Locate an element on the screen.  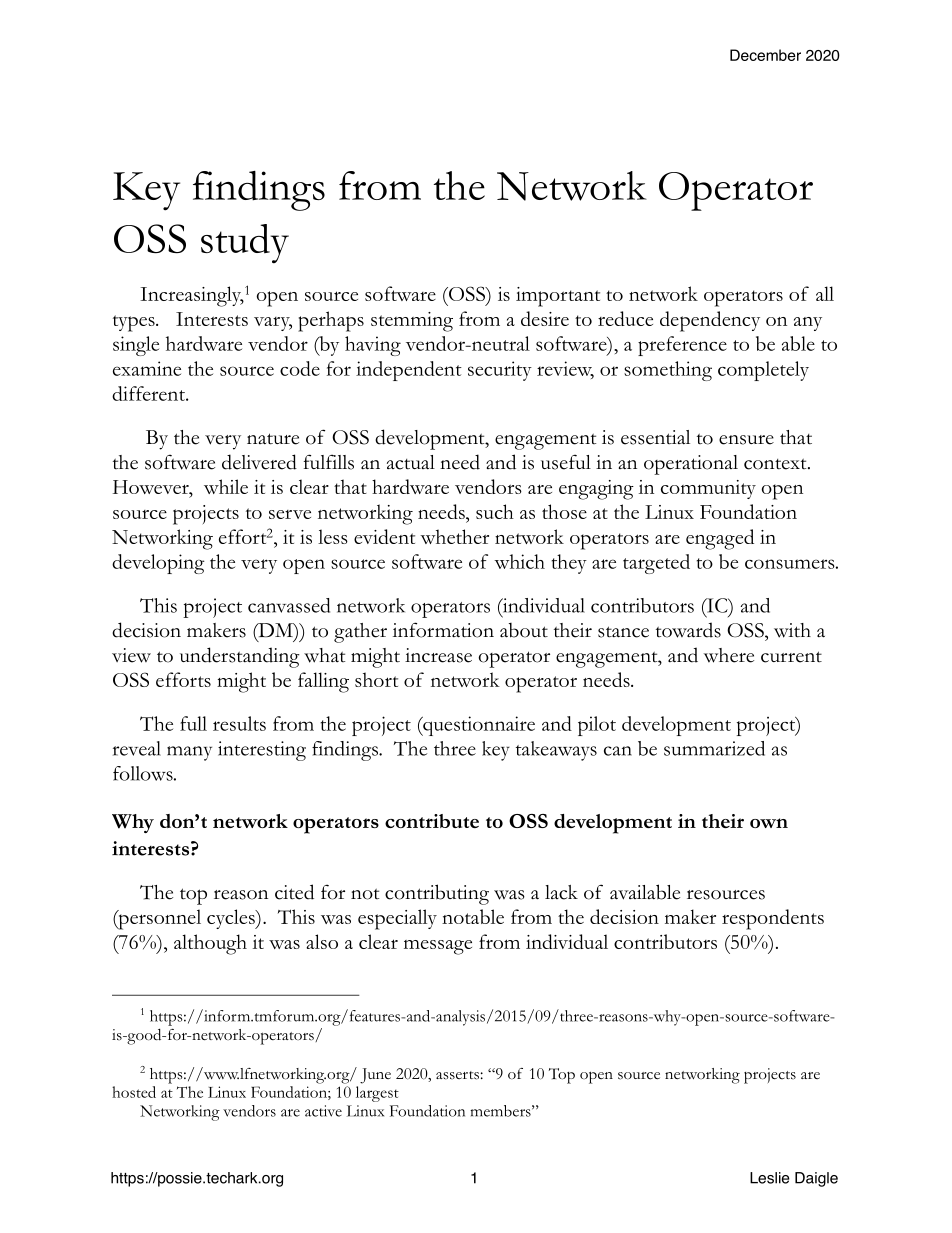
important is located at coordinates (558, 297).
